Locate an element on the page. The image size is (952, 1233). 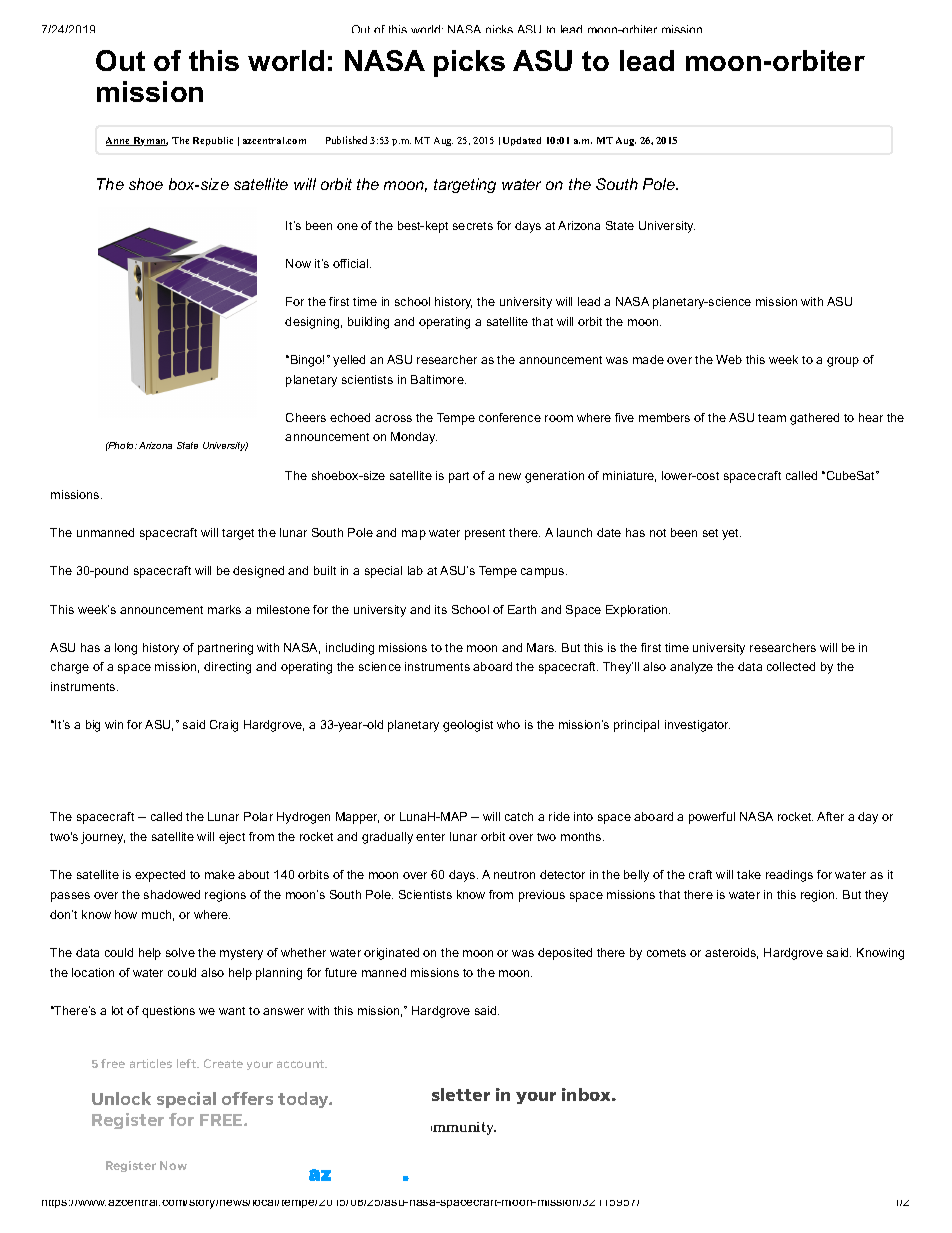
After is located at coordinates (830, 816).
